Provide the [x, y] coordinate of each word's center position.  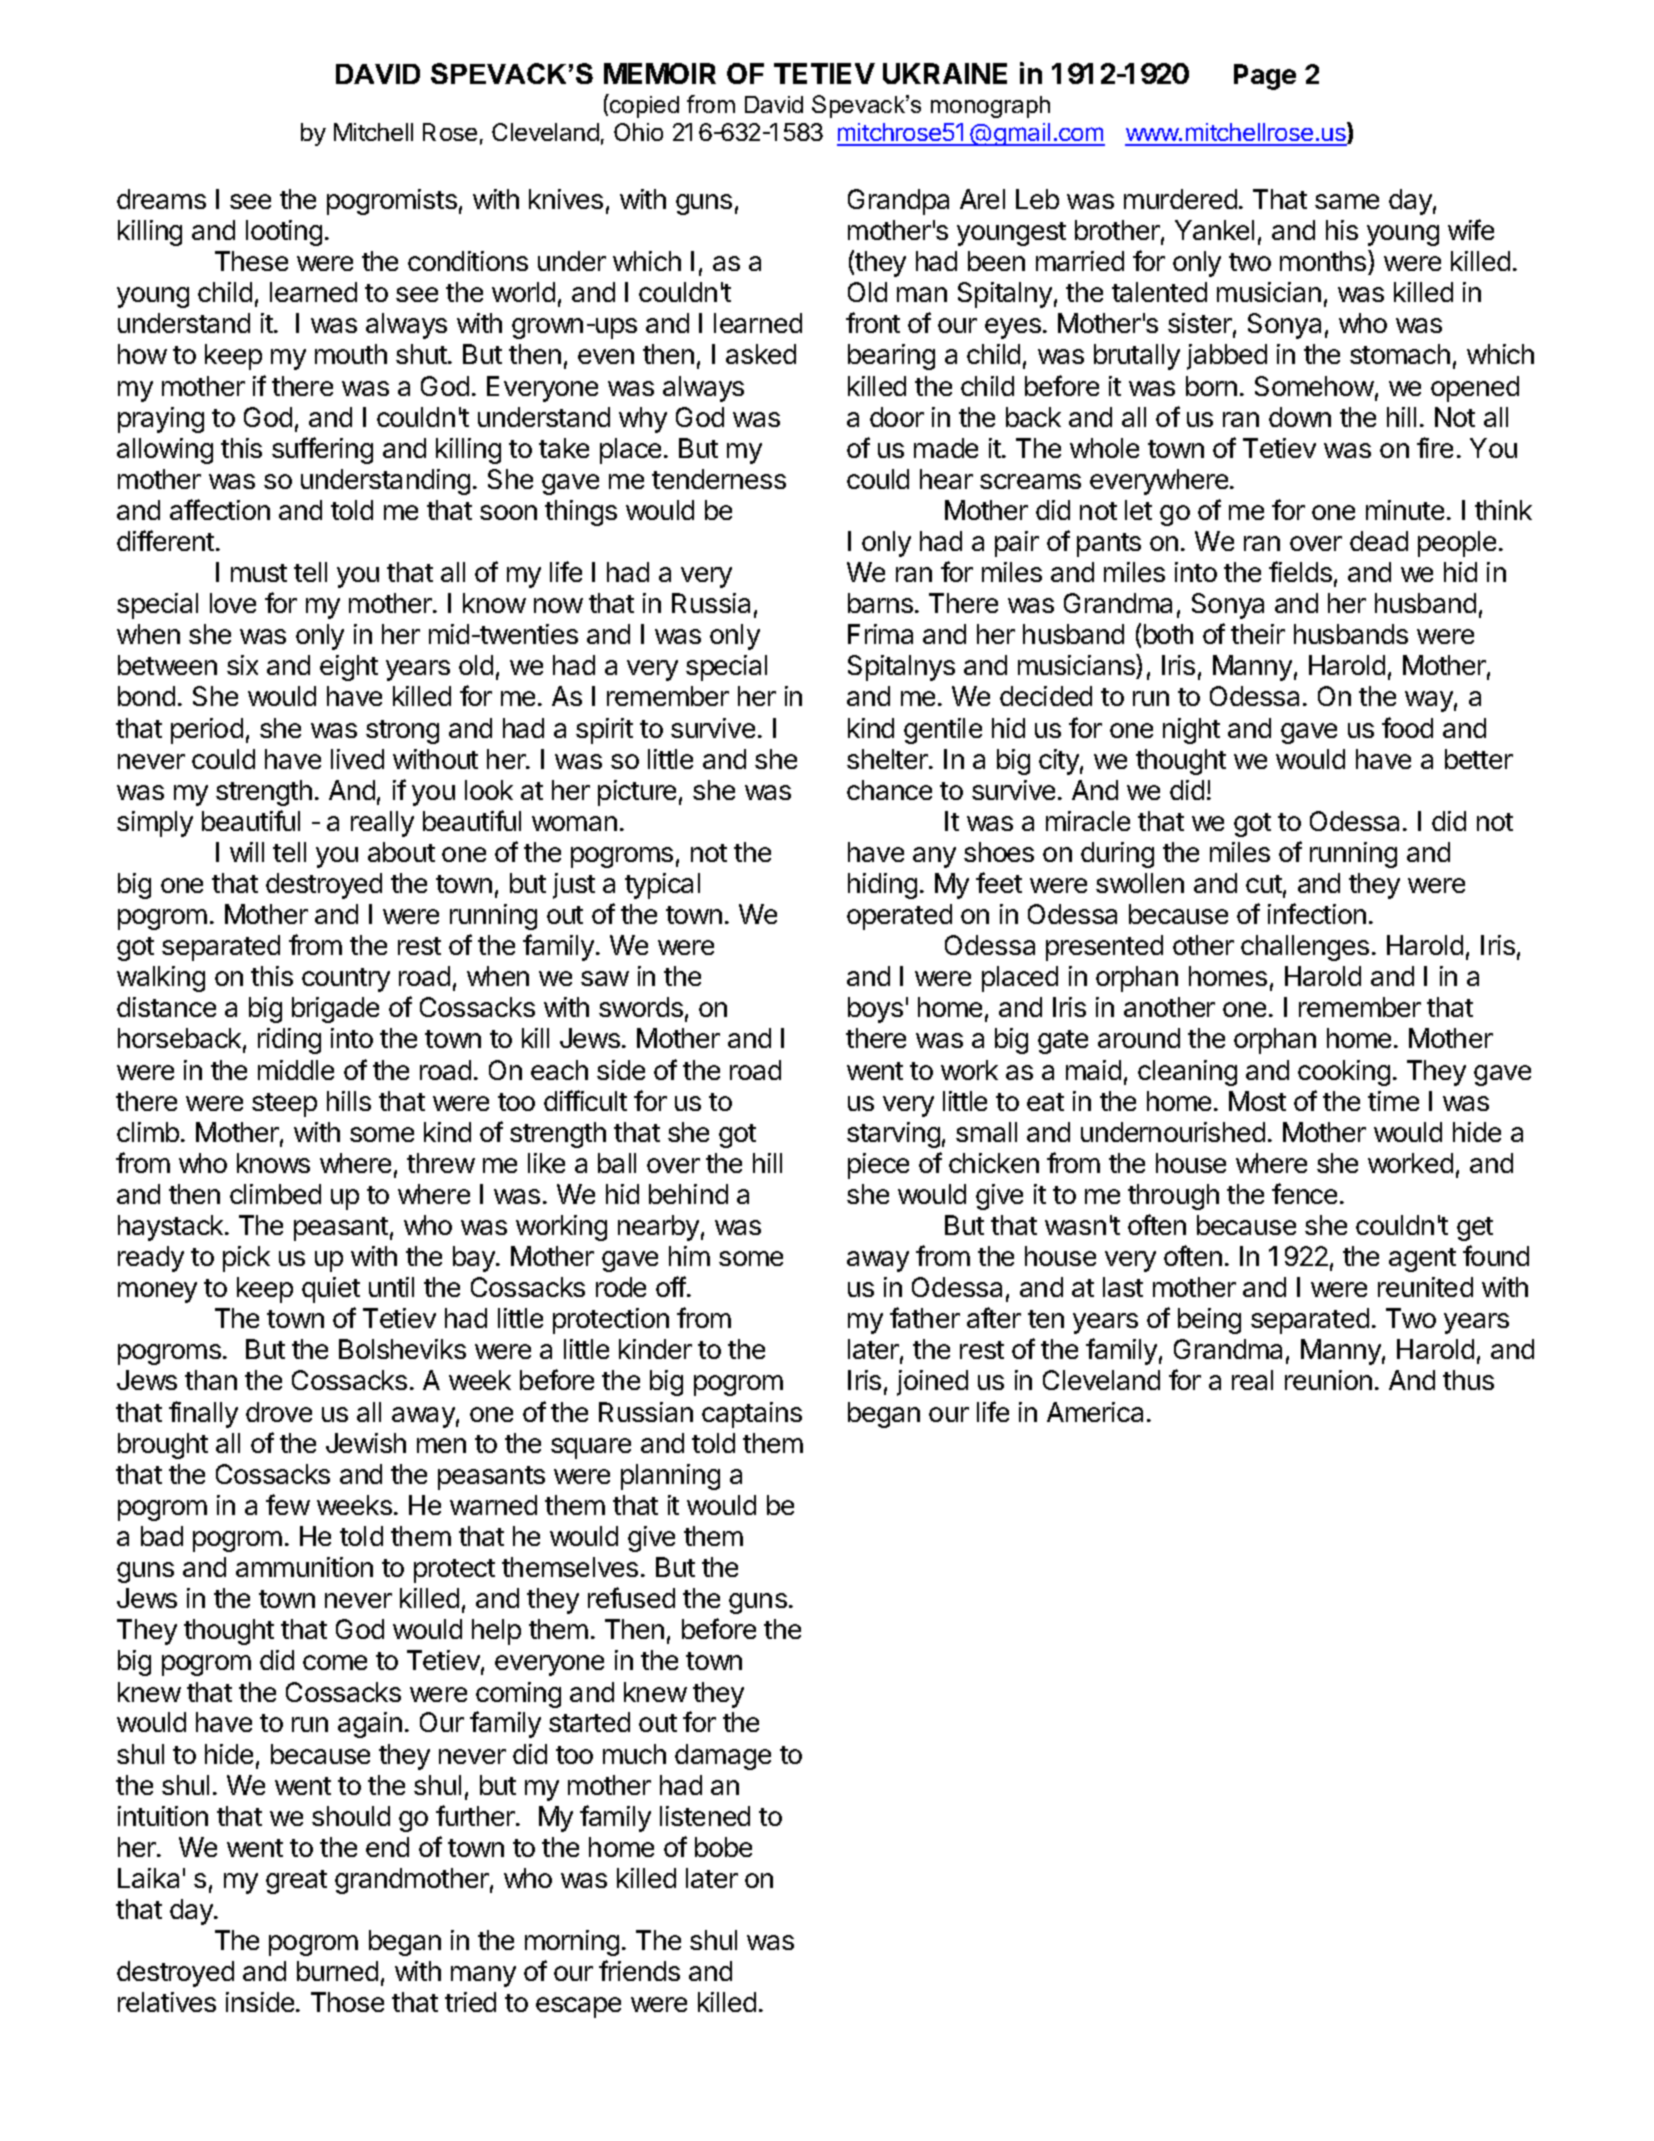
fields [1300, 571]
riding [289, 1041]
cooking [1344, 1073]
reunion [1328, 1380]
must [259, 573]
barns [880, 603]
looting [284, 233]
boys [875, 1010]
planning [670, 1477]
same [1347, 201]
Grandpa [898, 202]
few [288, 1504]
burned [337, 1971]
